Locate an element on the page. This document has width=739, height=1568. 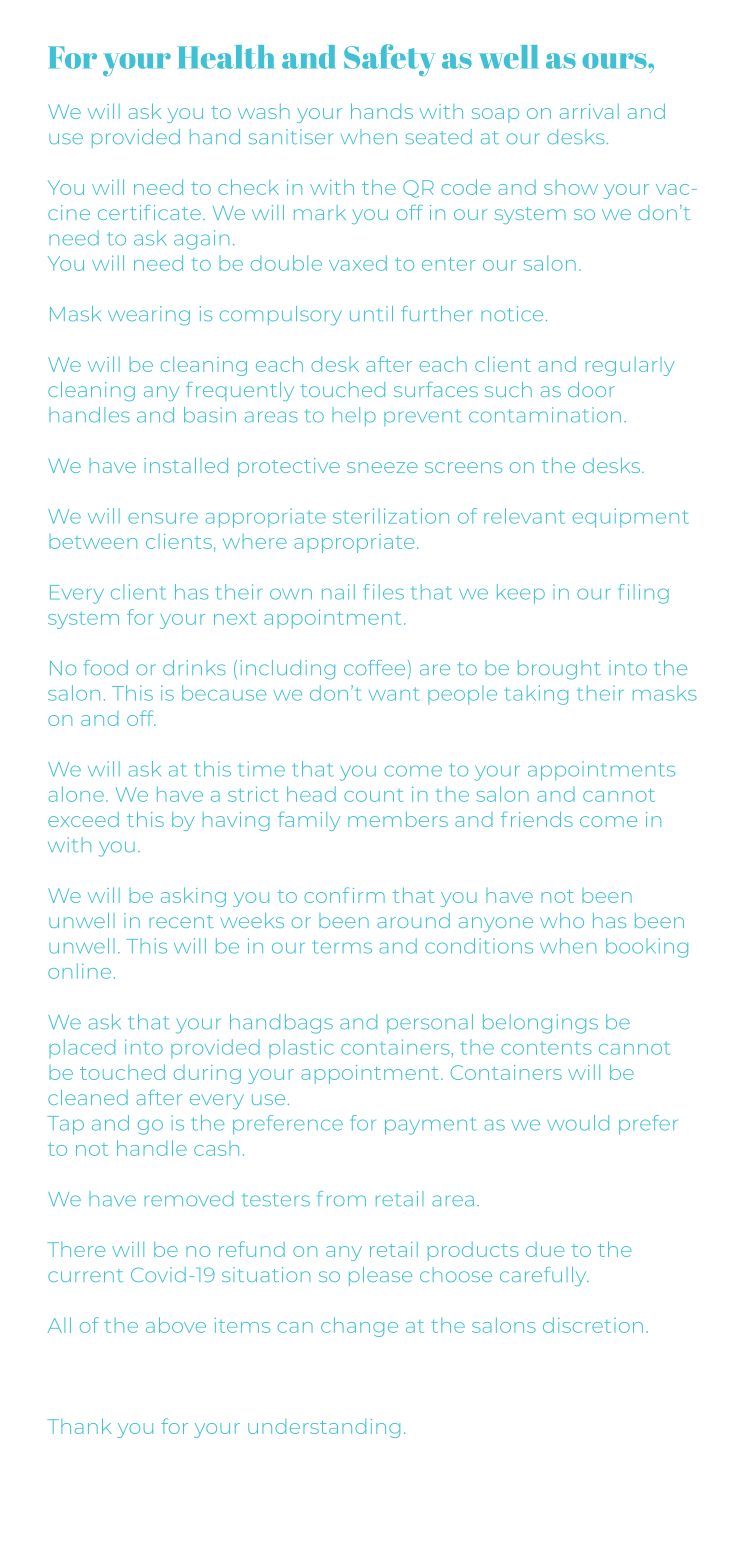
Health is located at coordinates (226, 57).
